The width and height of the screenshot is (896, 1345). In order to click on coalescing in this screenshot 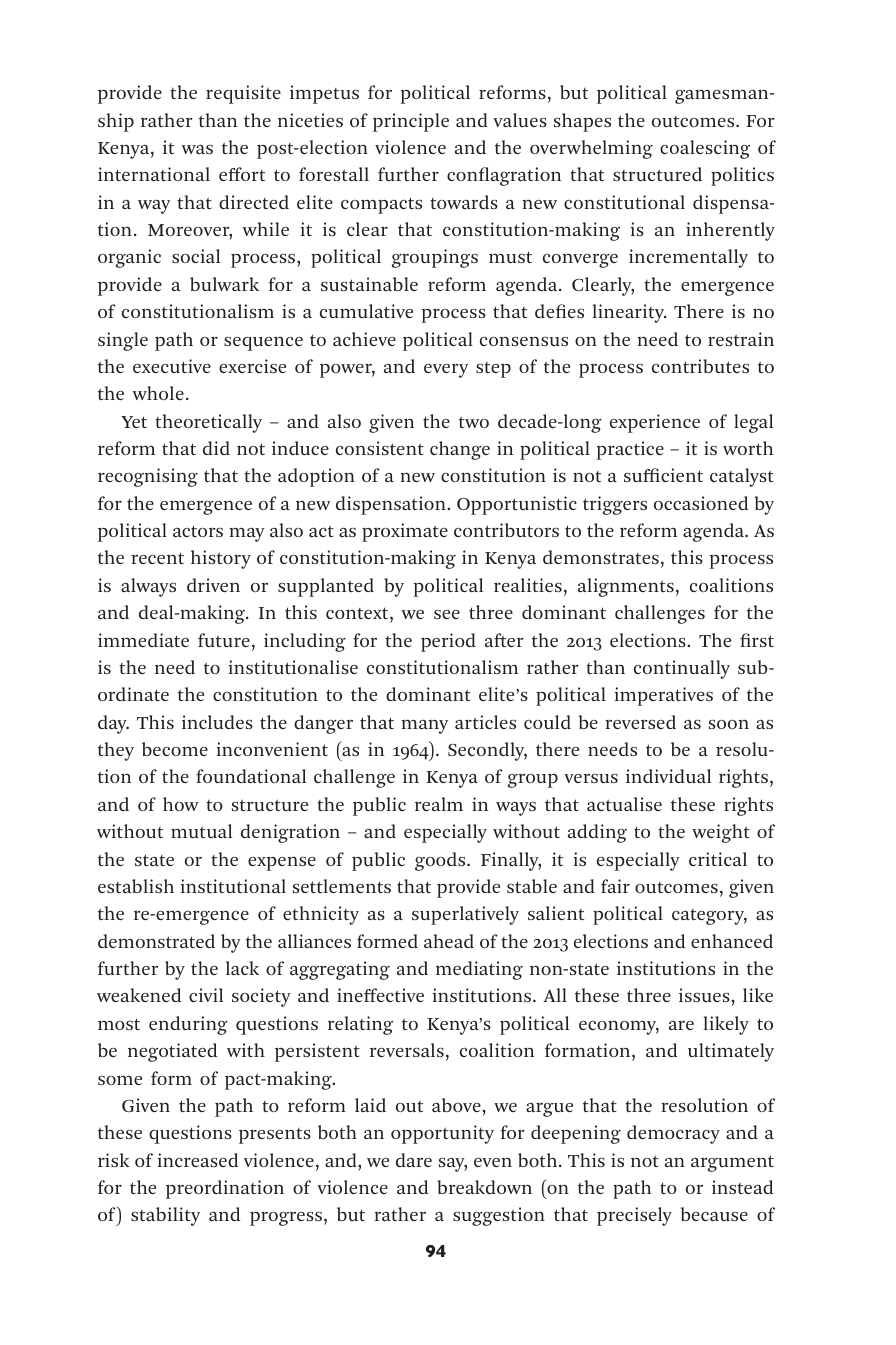, I will do `click(705, 149)`.
